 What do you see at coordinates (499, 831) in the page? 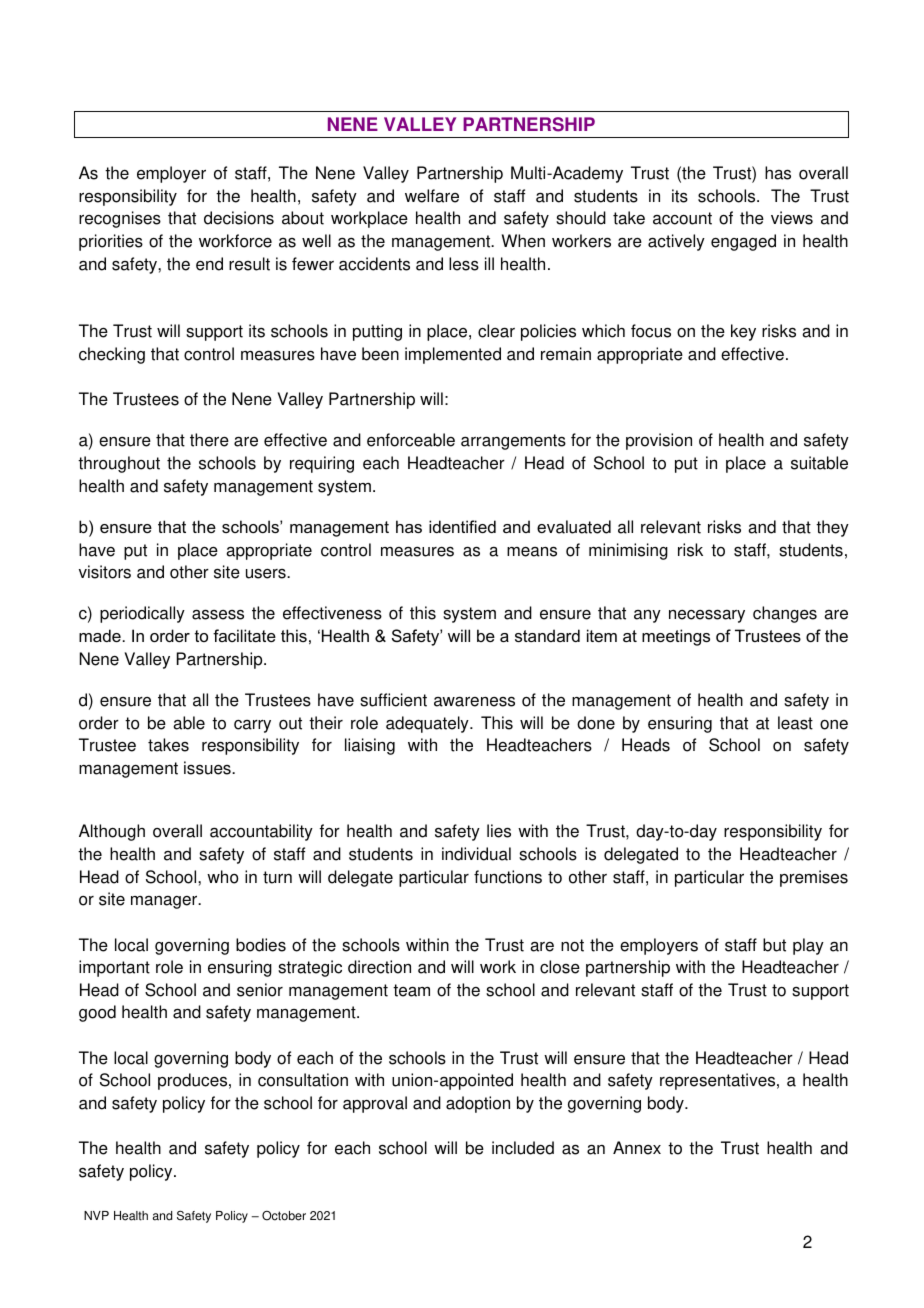
I see `lies` at bounding box center [499, 831].
